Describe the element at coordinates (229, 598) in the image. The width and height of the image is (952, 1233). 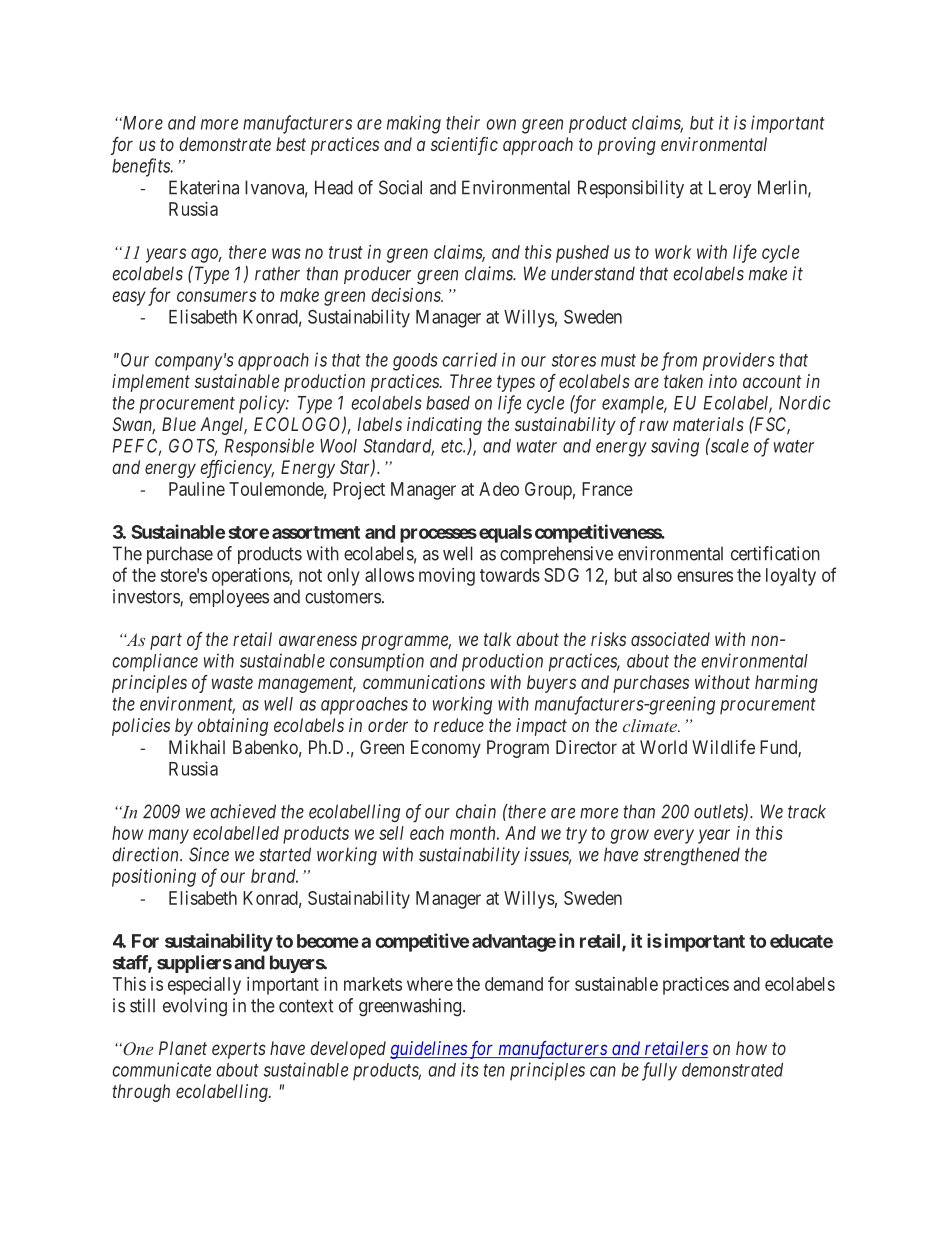
I see `employees` at that location.
